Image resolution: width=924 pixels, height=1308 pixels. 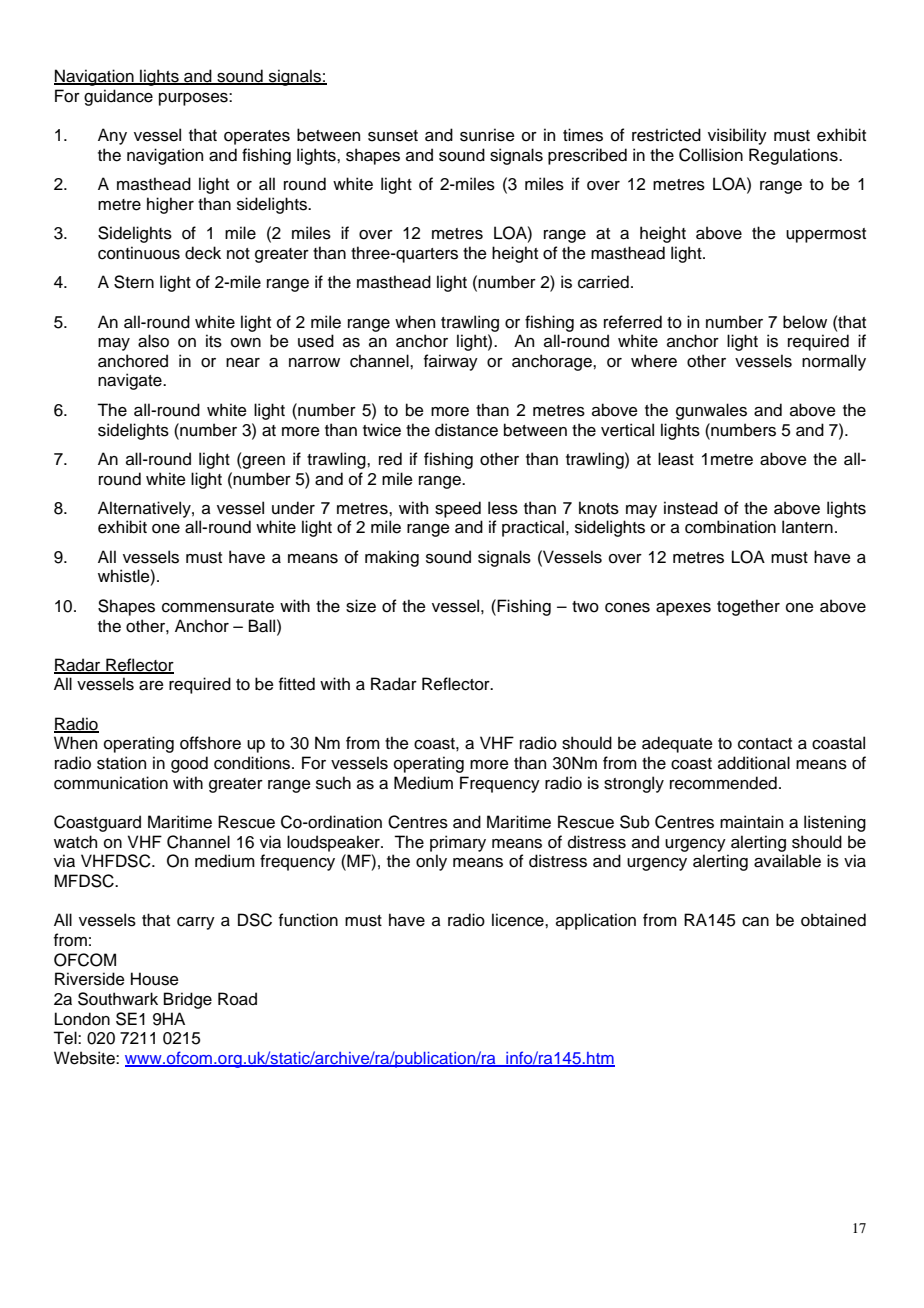 What do you see at coordinates (755, 922) in the screenshot?
I see `can` at bounding box center [755, 922].
